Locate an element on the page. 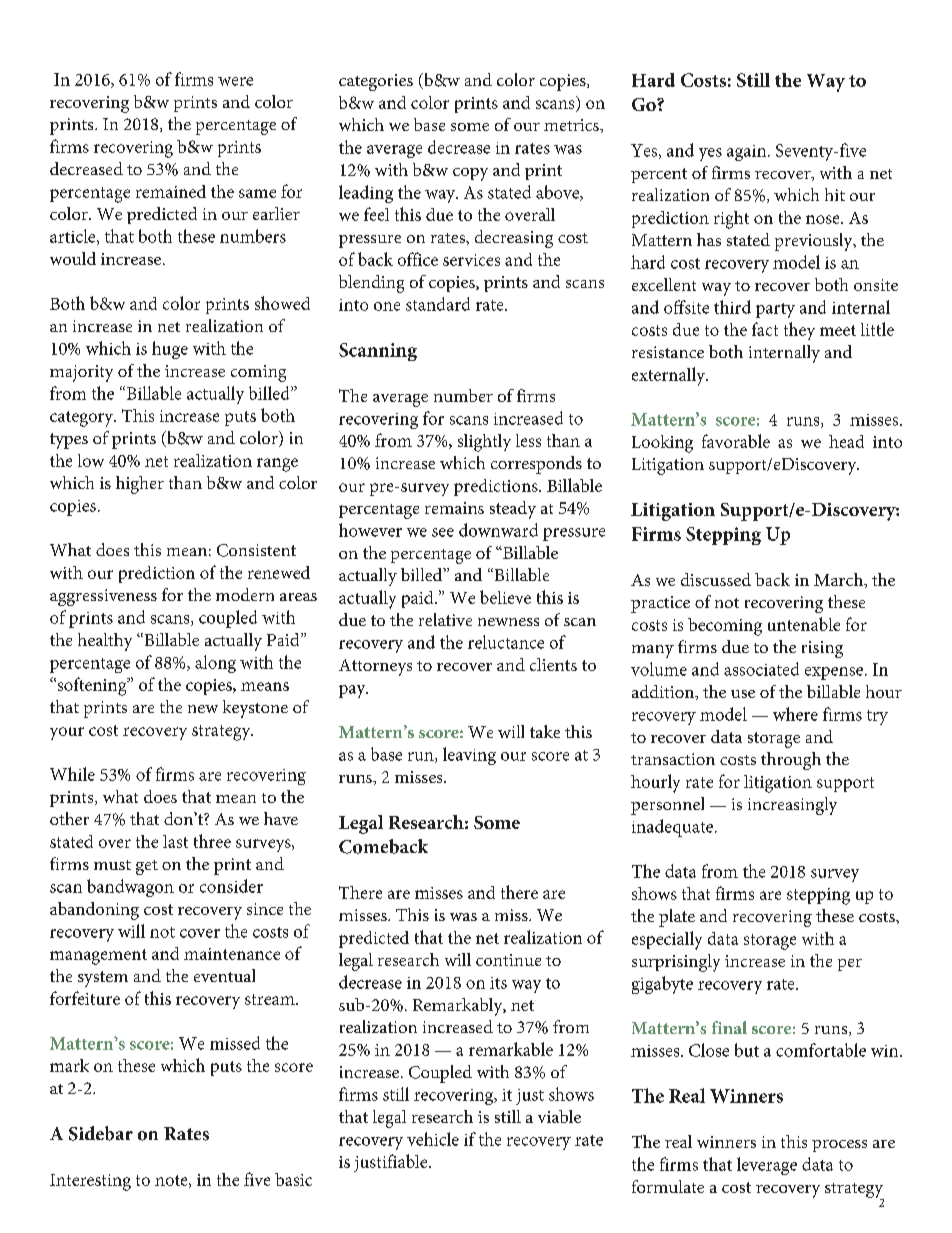  were is located at coordinates (235, 81).
